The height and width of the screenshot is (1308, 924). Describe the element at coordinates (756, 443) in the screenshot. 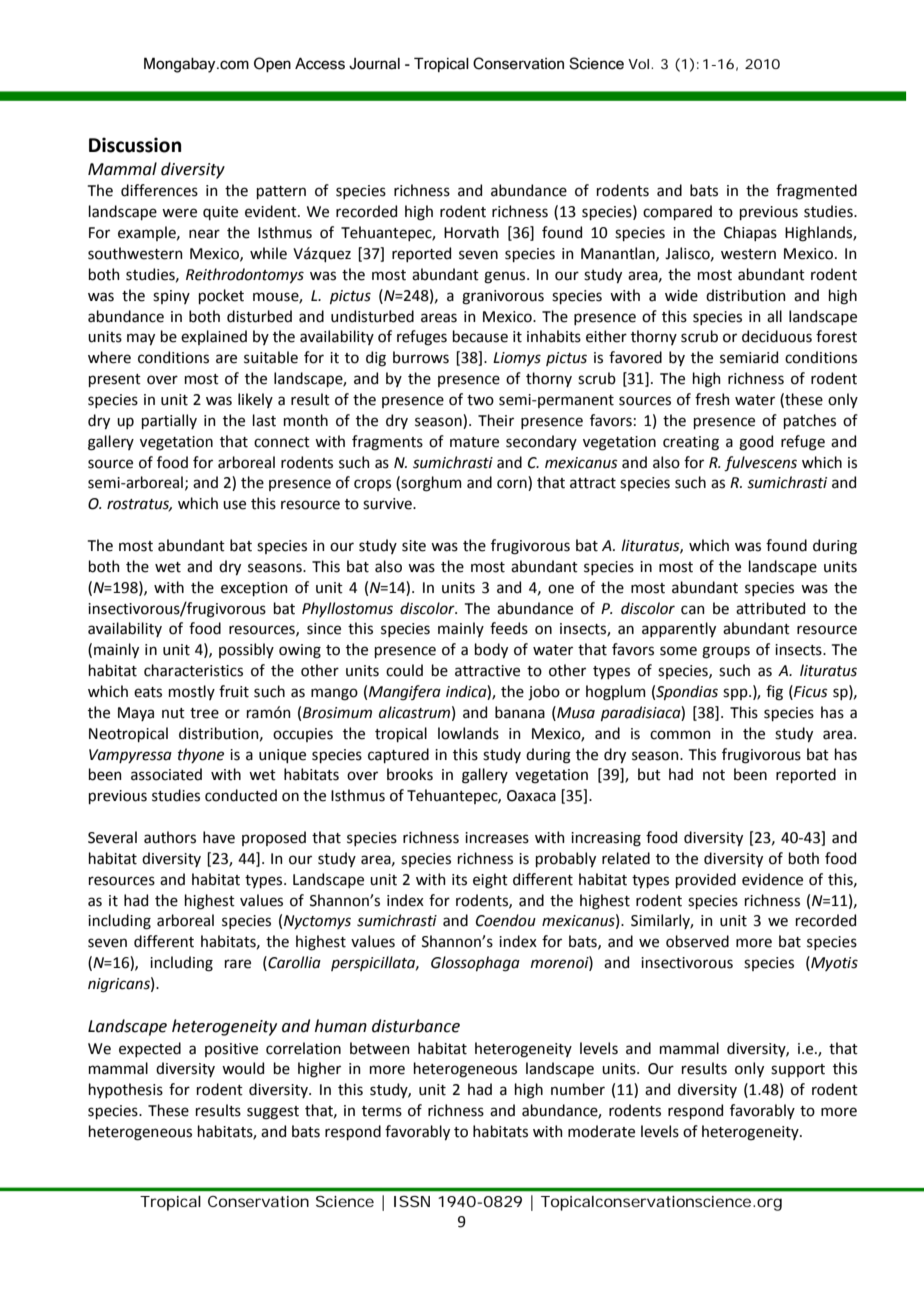

I see `good` at that location.
